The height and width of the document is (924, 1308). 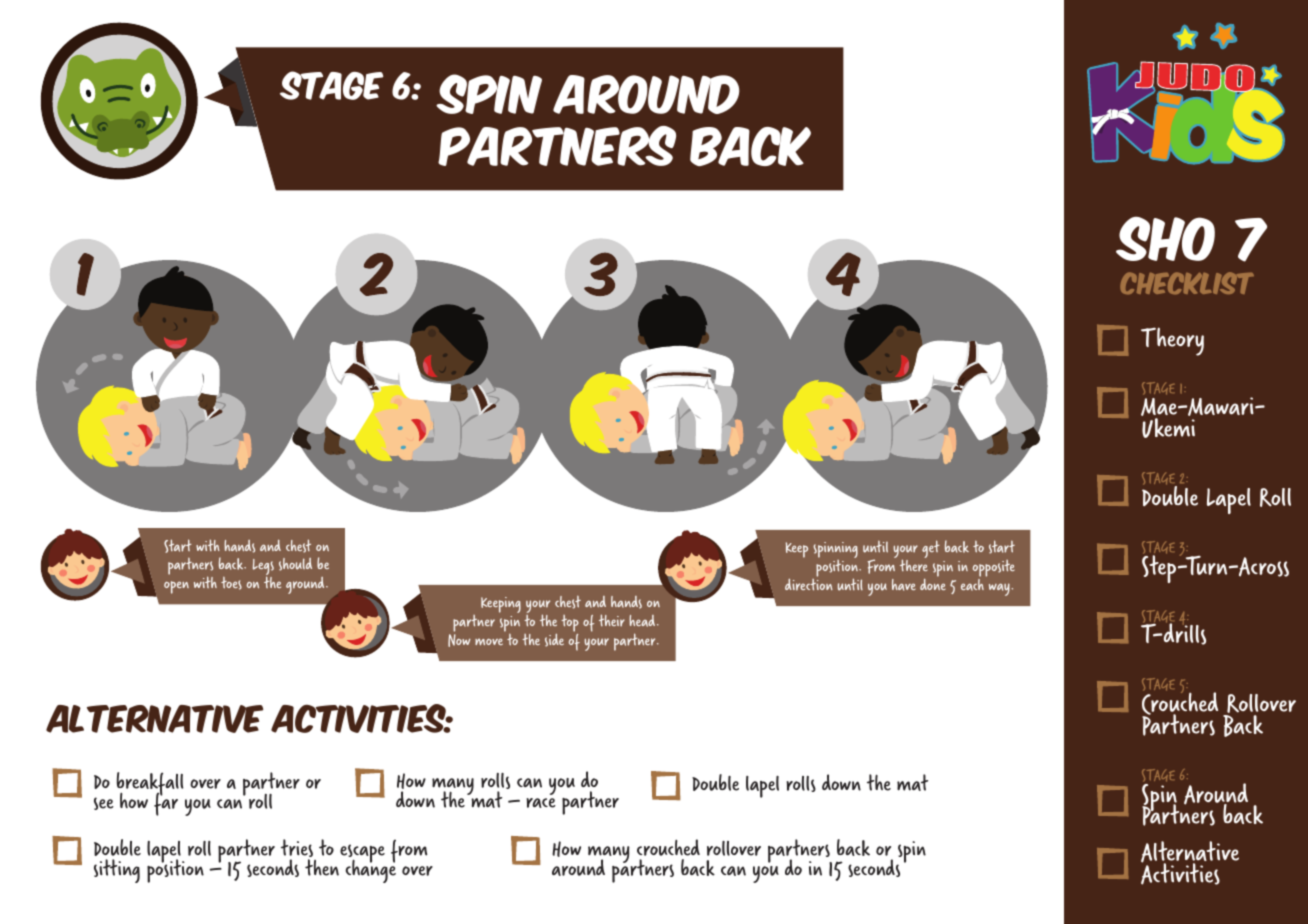 I want to click on far, so click(x=166, y=803).
